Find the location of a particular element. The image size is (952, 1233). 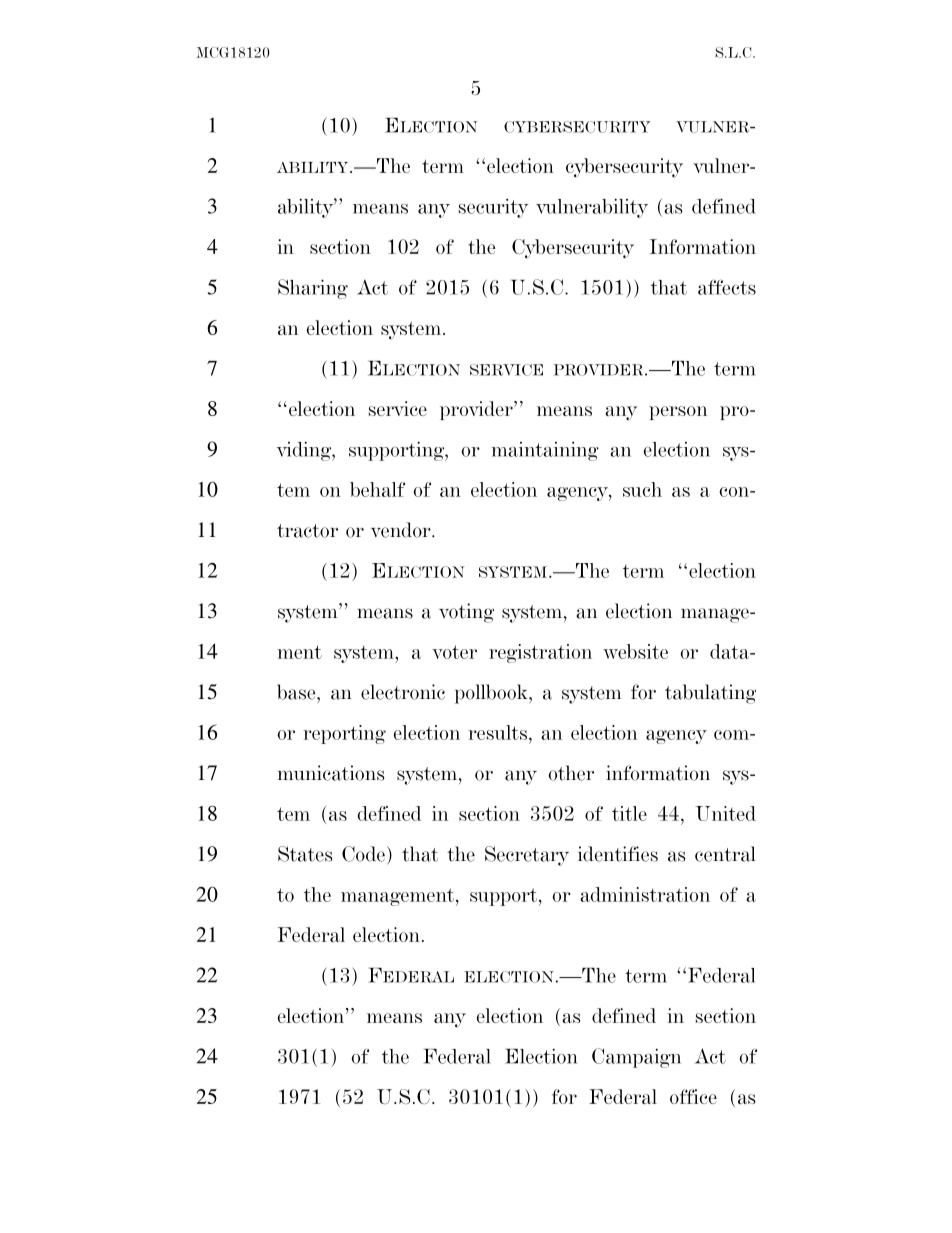

title is located at coordinates (629, 813).
